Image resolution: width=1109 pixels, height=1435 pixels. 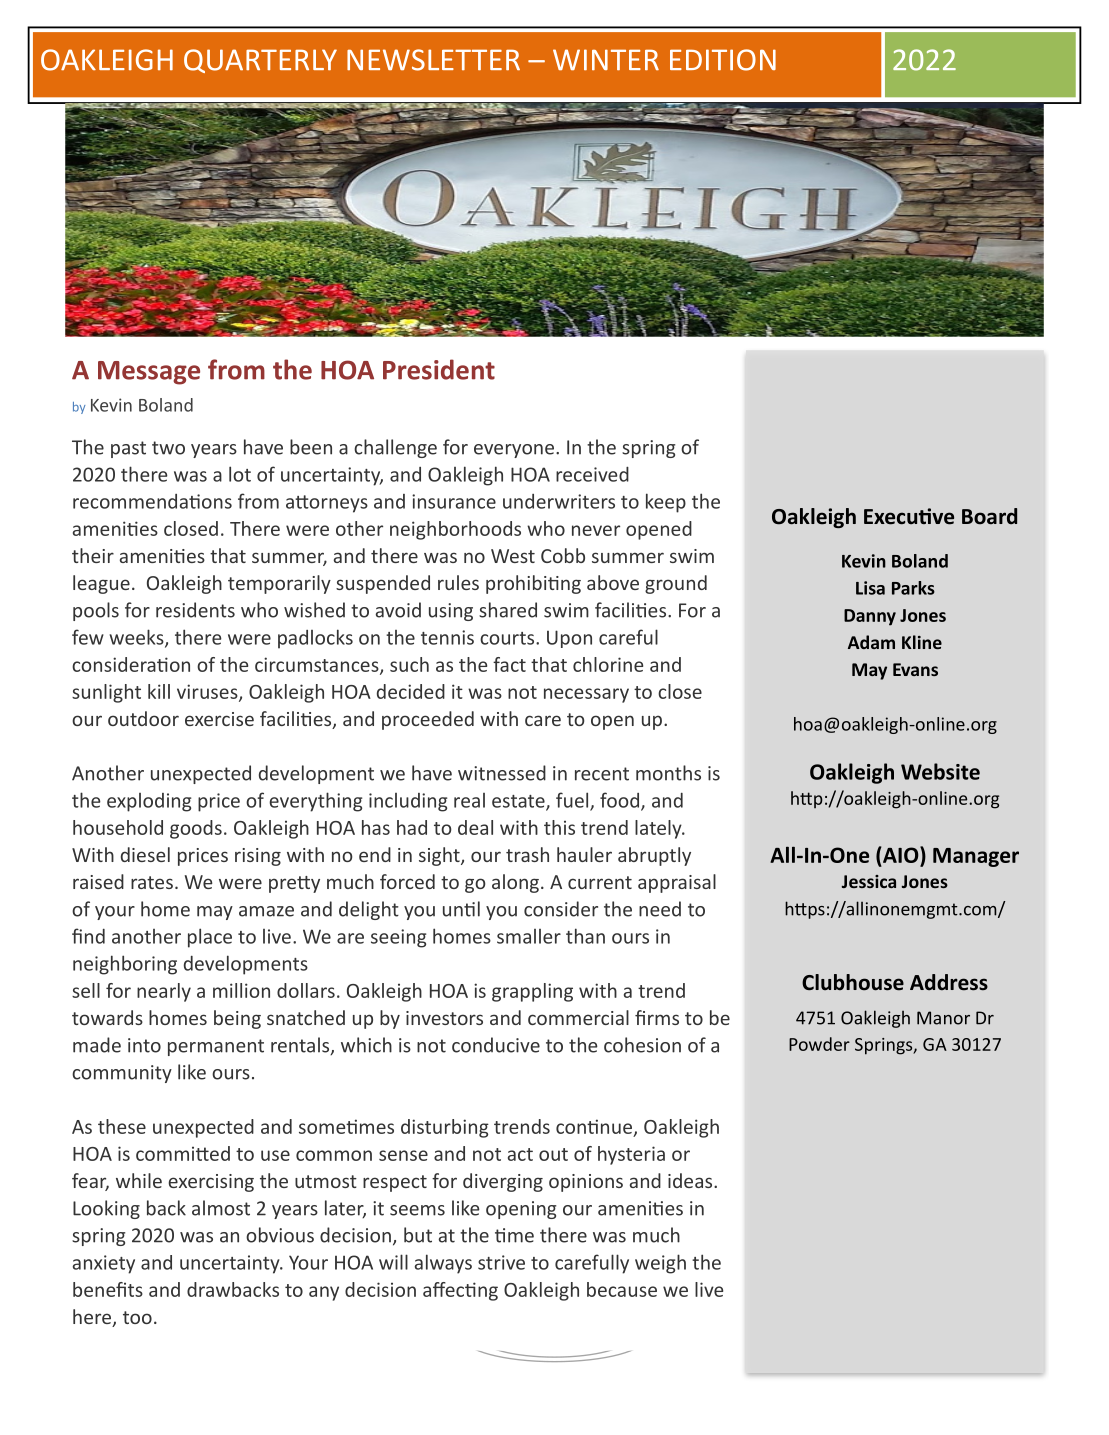 I want to click on QUARTERLY, so click(x=260, y=61).
